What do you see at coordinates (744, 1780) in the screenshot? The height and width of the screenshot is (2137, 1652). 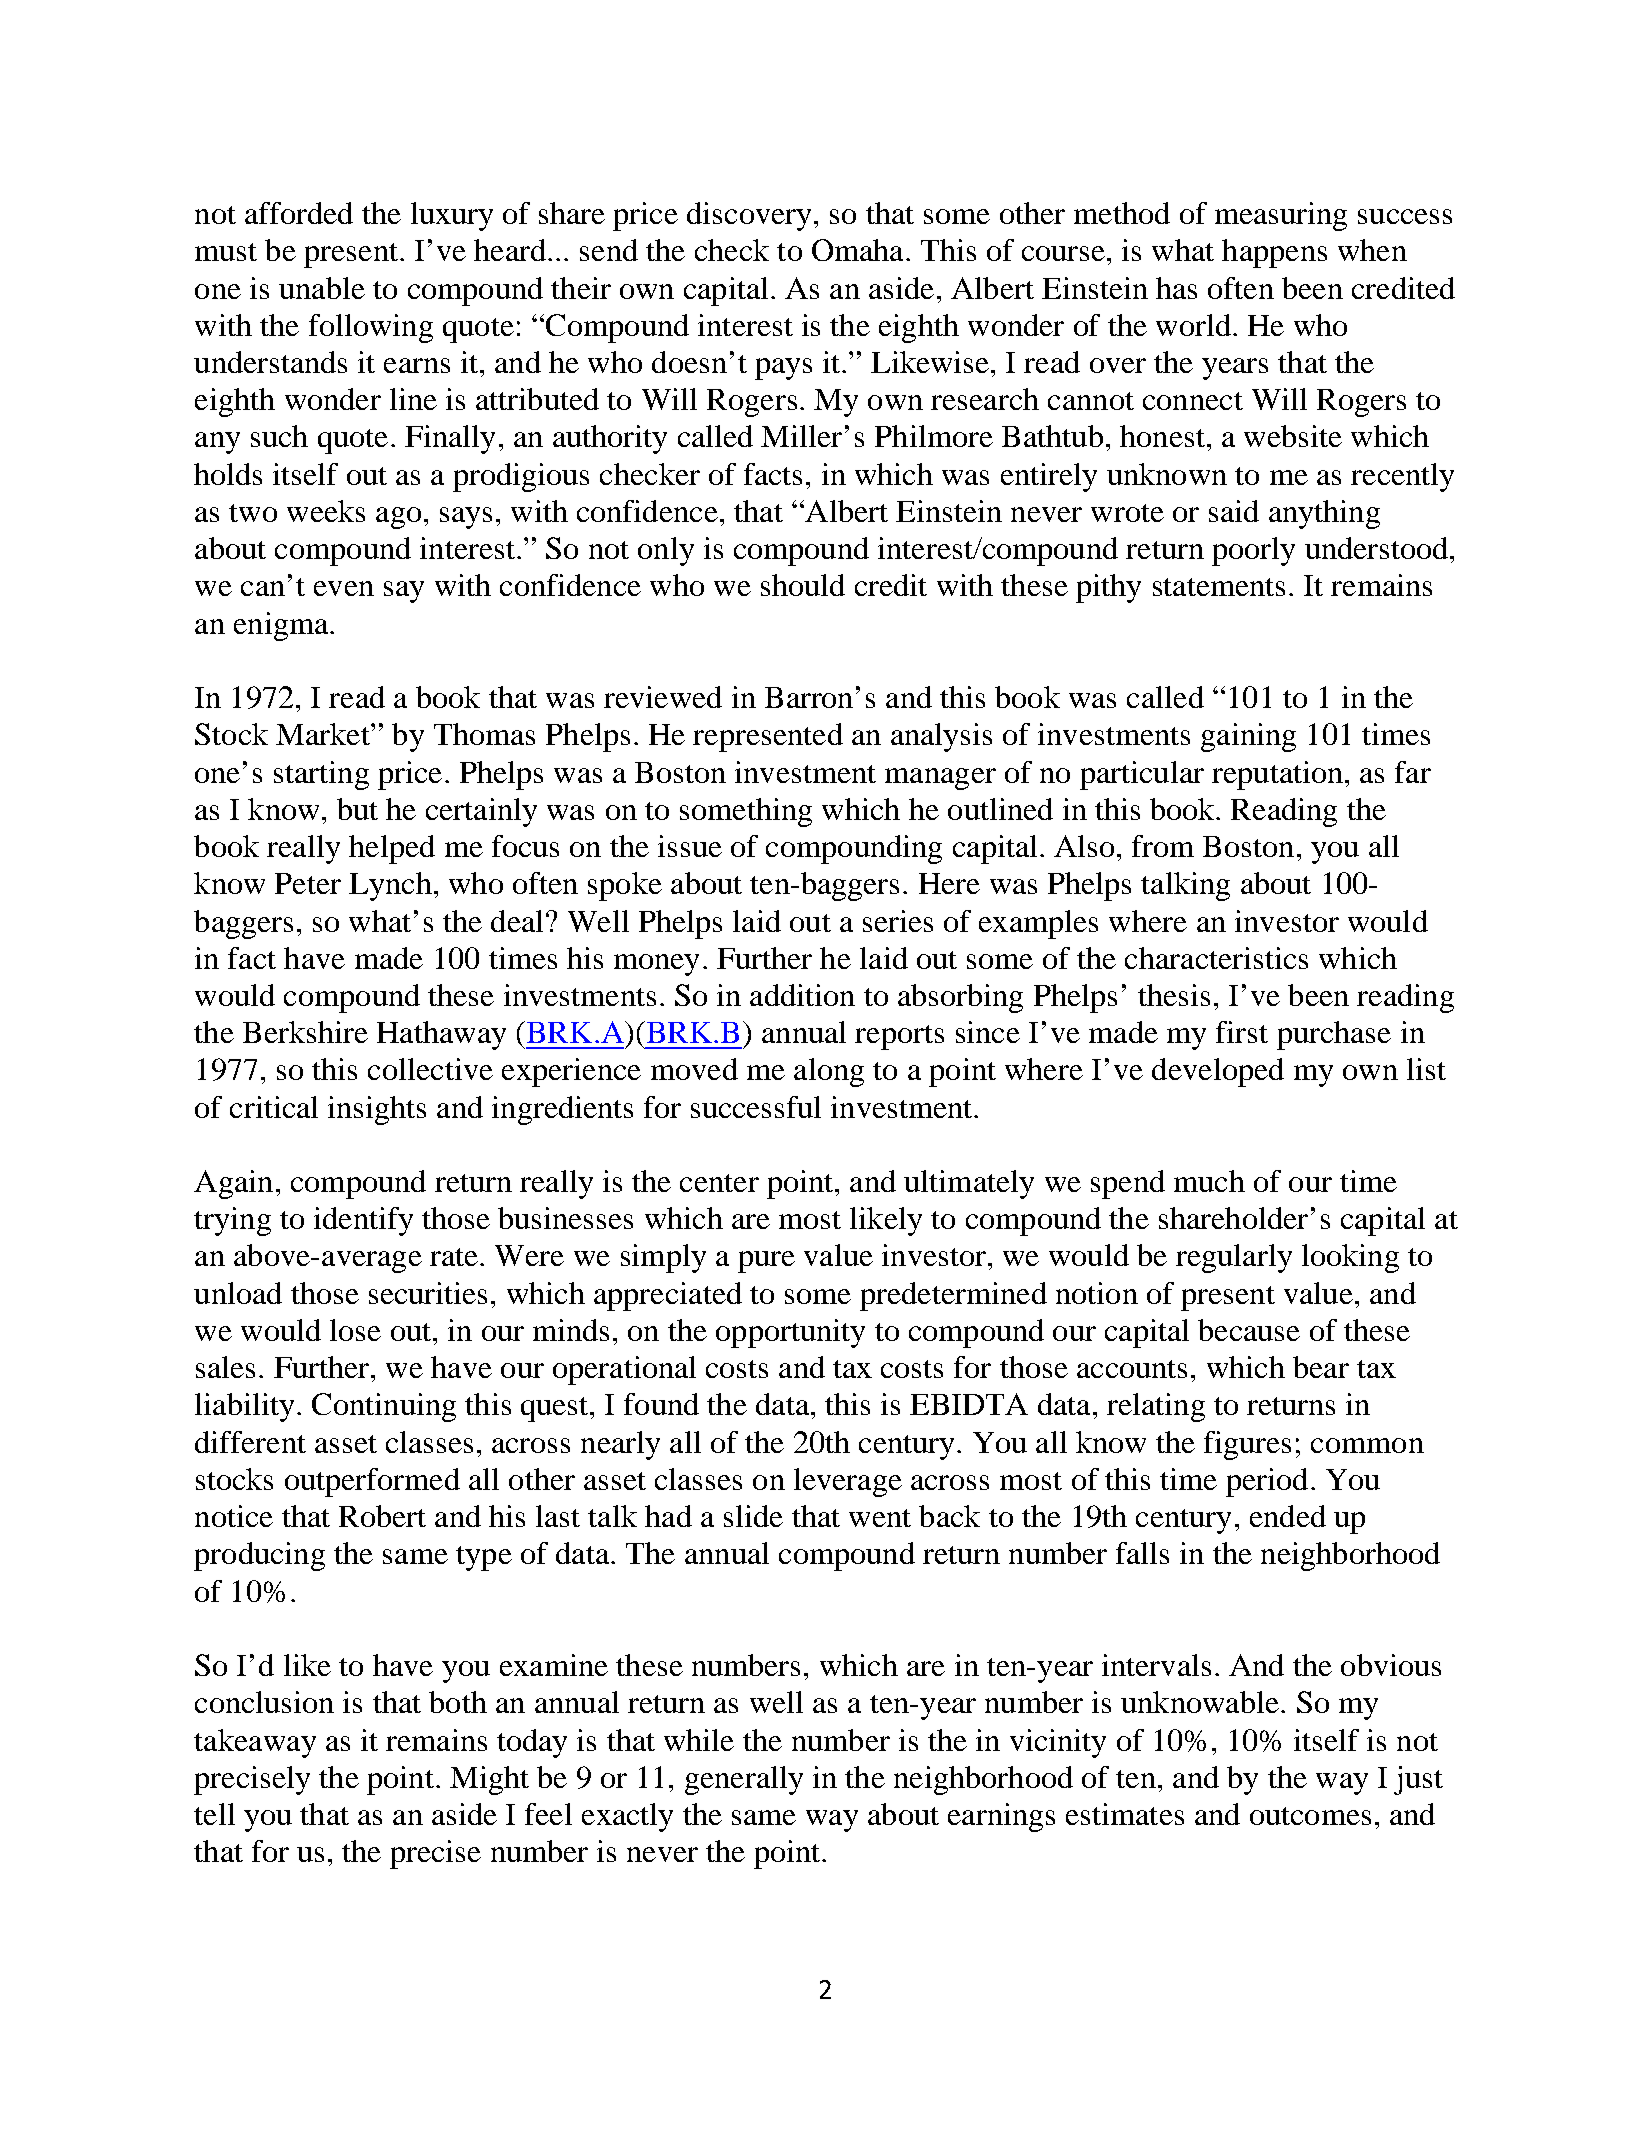 I see `generally` at bounding box center [744, 1780].
